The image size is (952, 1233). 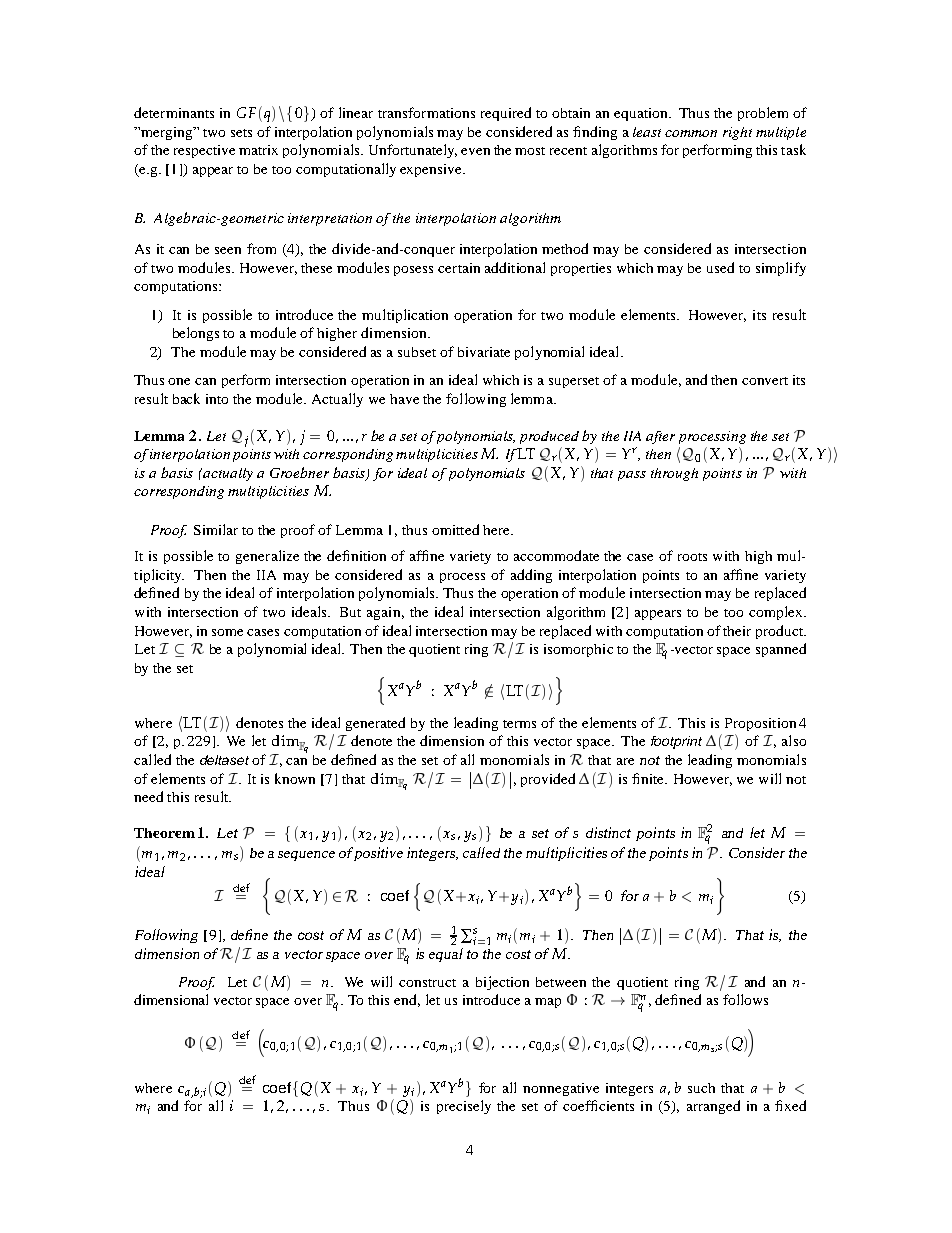 What do you see at coordinates (164, 833) in the screenshot?
I see `Theorem` at bounding box center [164, 833].
